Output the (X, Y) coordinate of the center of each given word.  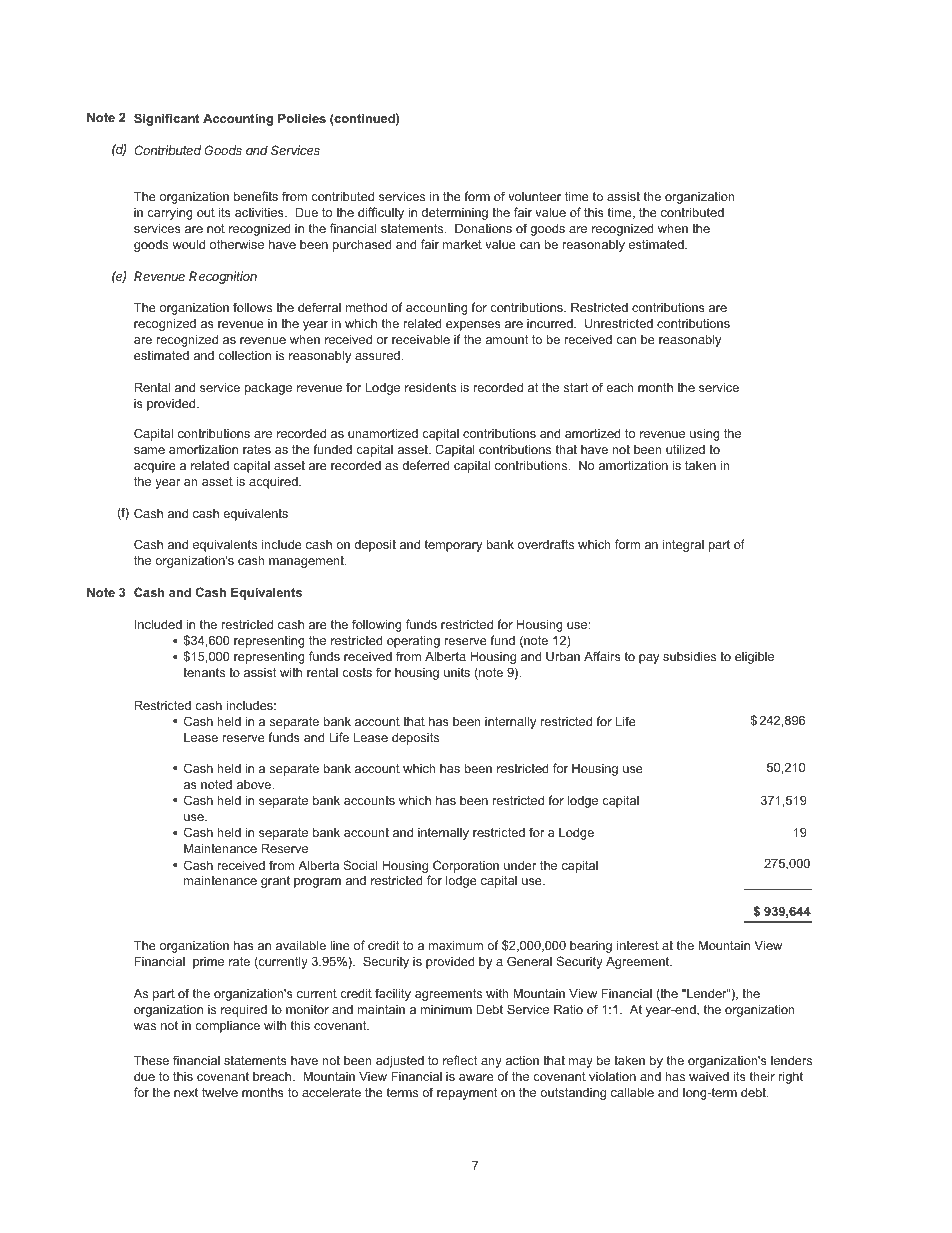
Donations (483, 228)
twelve (220, 1092)
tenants (204, 672)
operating (413, 641)
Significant (167, 119)
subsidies (689, 656)
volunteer (534, 196)
